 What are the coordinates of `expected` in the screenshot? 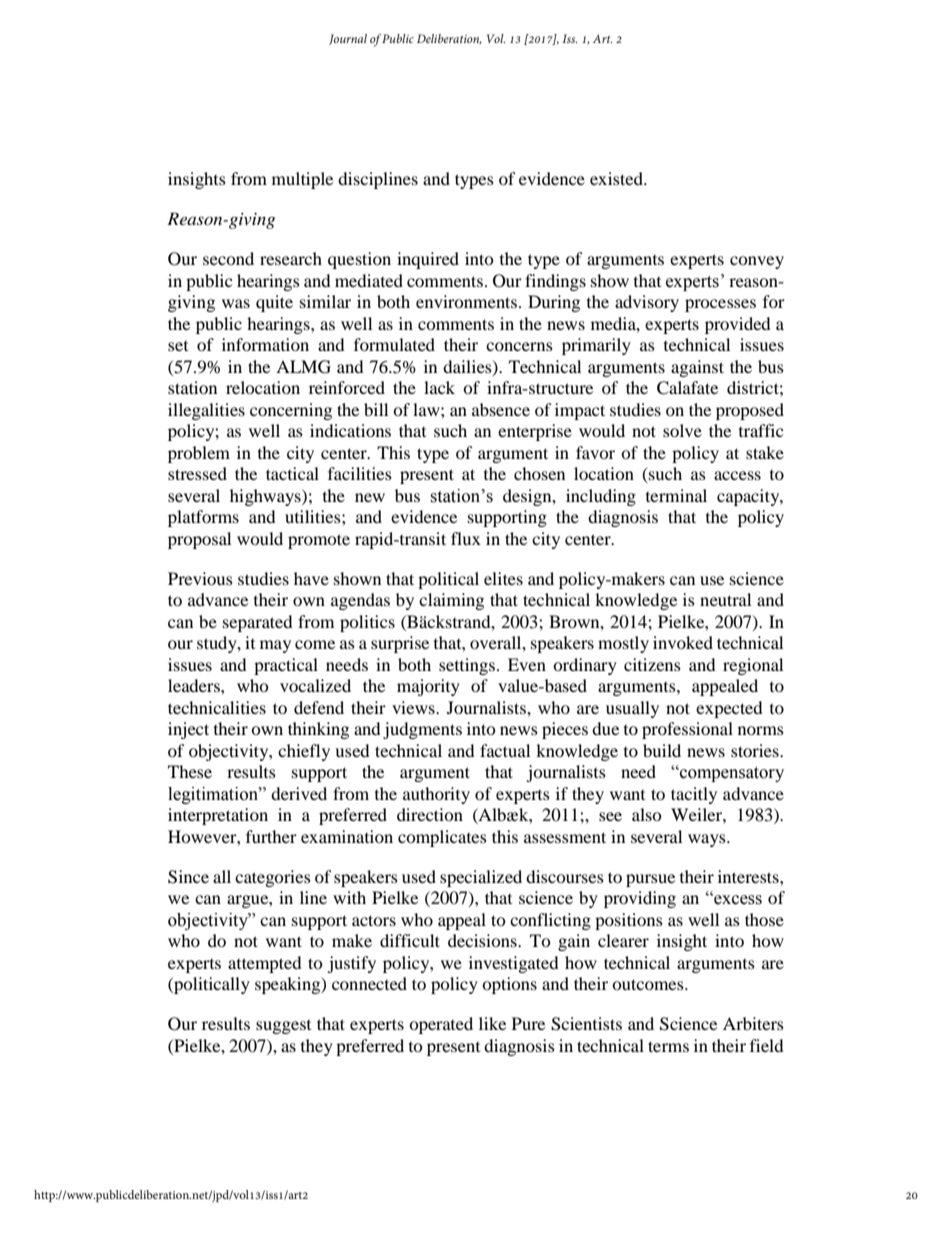 It's located at (729, 709).
